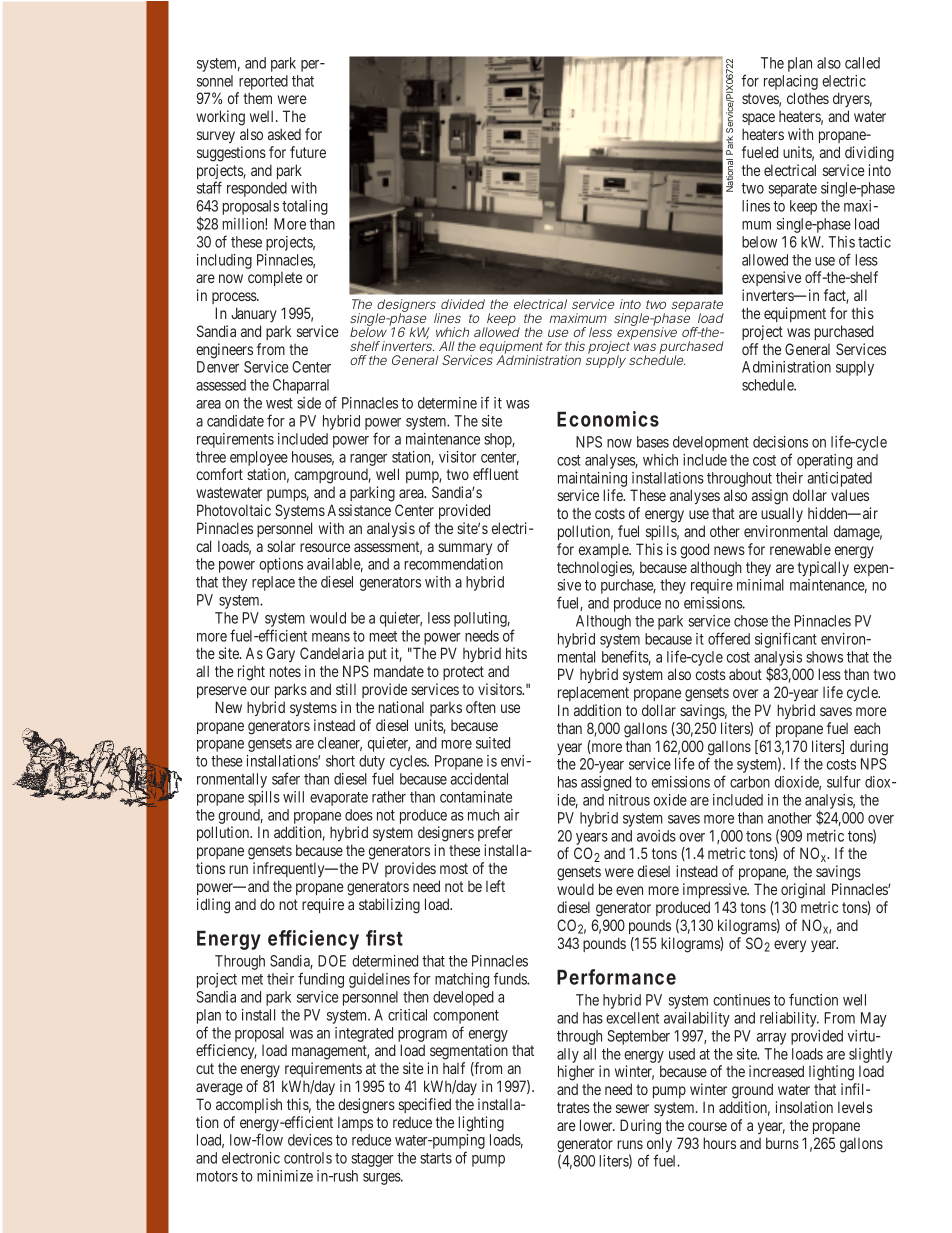 The width and height of the page is (952, 1233). Describe the element at coordinates (281, 546) in the page. I see `solar` at that location.
